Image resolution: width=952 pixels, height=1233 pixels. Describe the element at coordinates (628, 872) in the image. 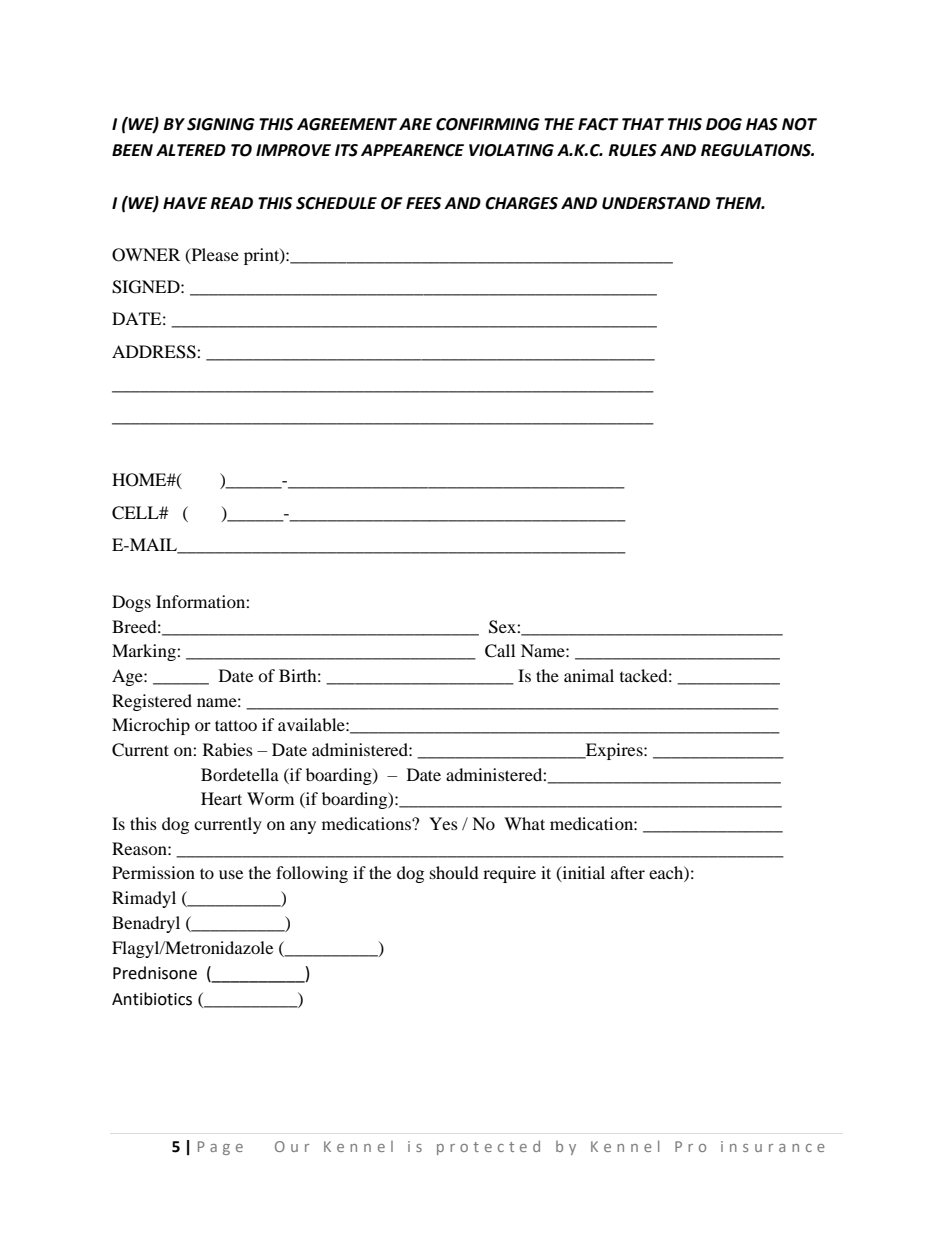

I see `after` at that location.
